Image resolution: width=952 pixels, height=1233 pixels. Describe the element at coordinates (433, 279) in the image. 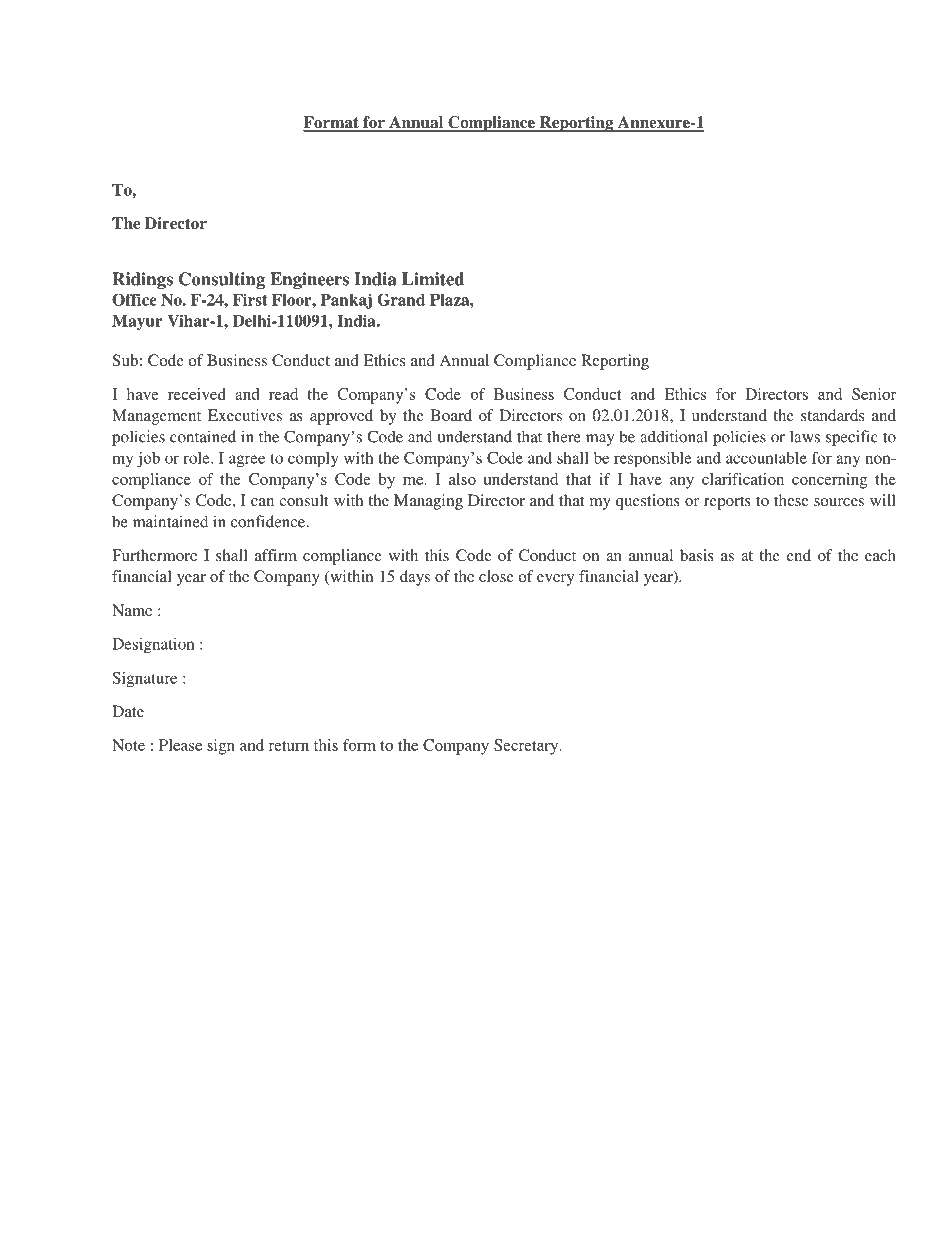

I see `Limited` at that location.
